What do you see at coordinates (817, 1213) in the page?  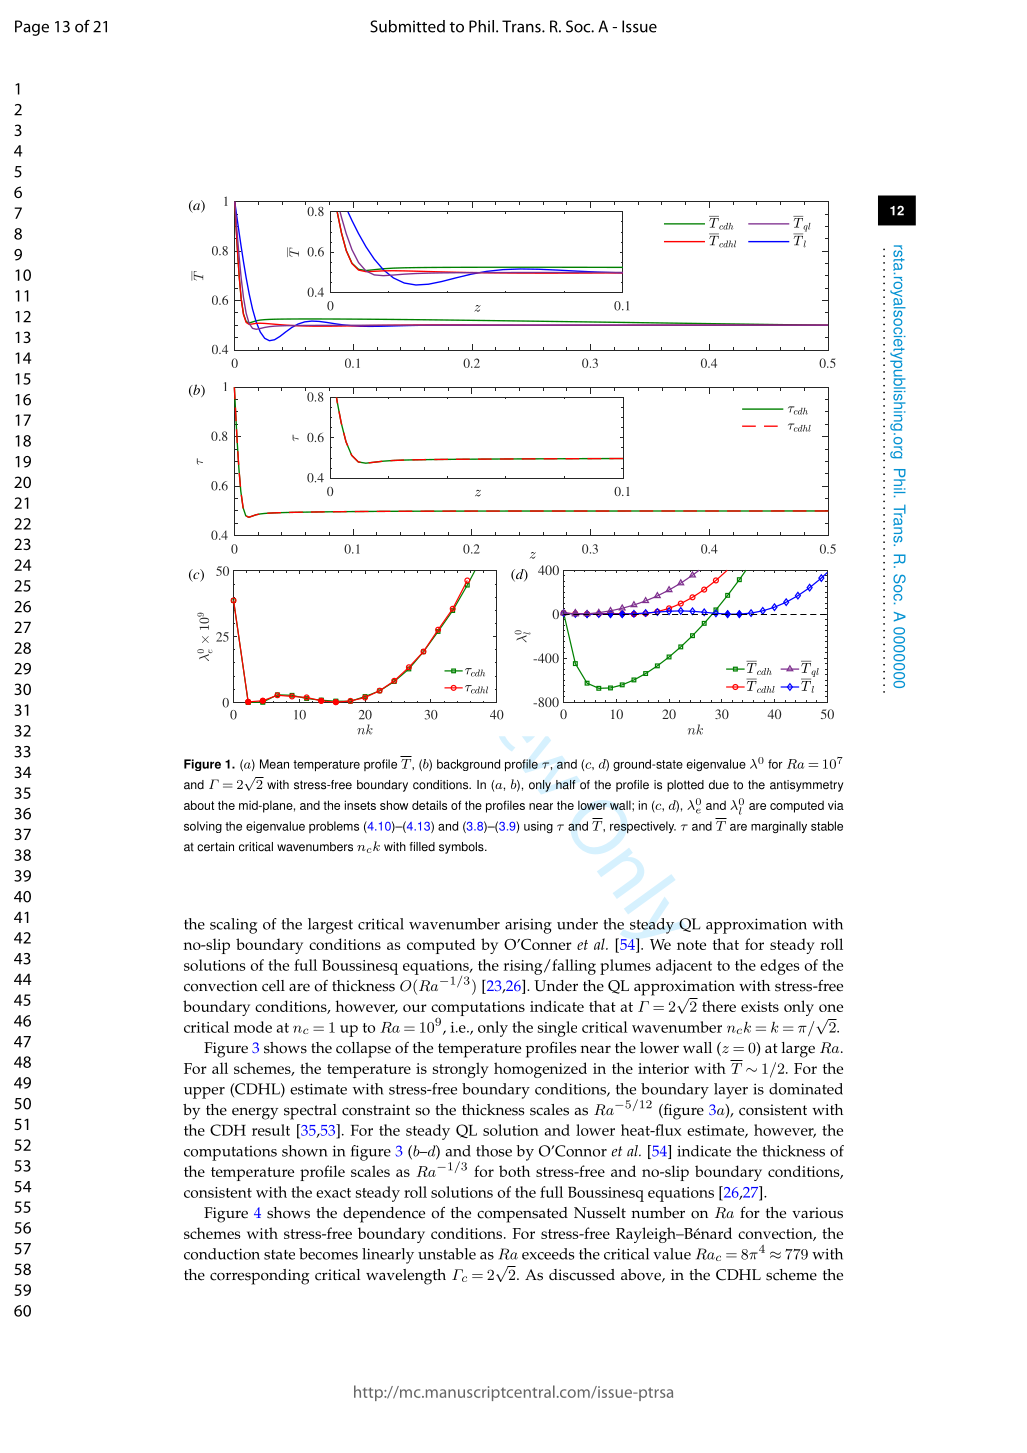 I see `various` at bounding box center [817, 1213].
